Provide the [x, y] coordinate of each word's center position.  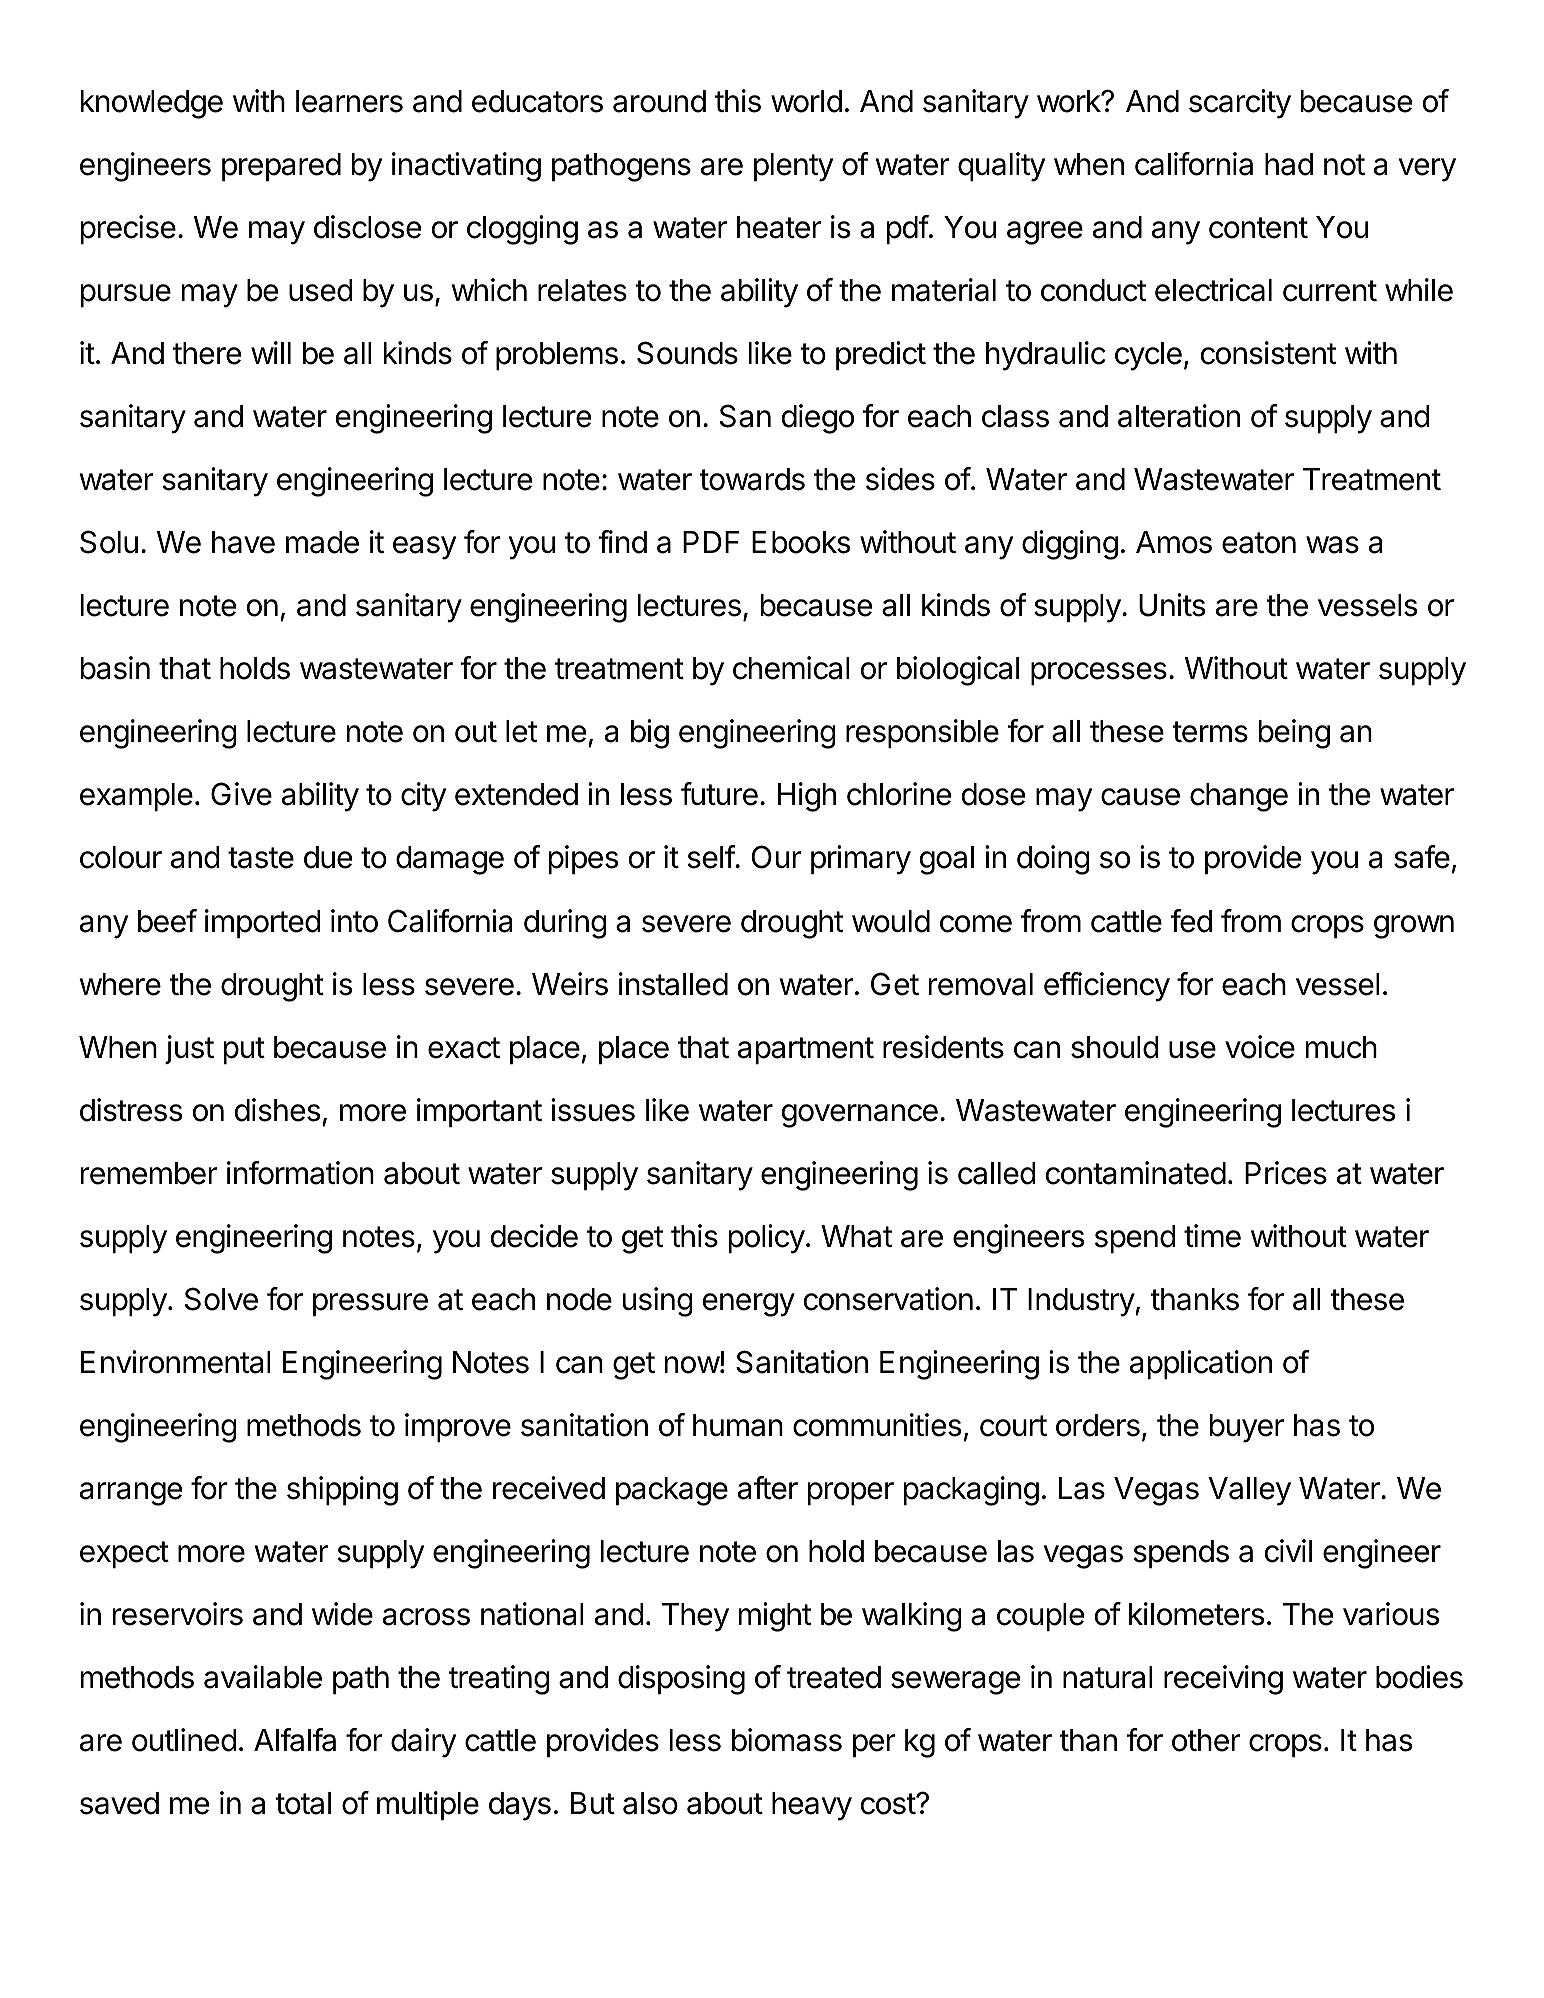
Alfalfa [295, 1740]
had [1289, 164]
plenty [793, 167]
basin [115, 668]
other [1206, 1740]
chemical [791, 668]
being [1294, 734]
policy [767, 1239]
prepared [281, 167]
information [300, 1173]
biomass [787, 1740]
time [1212, 1236]
